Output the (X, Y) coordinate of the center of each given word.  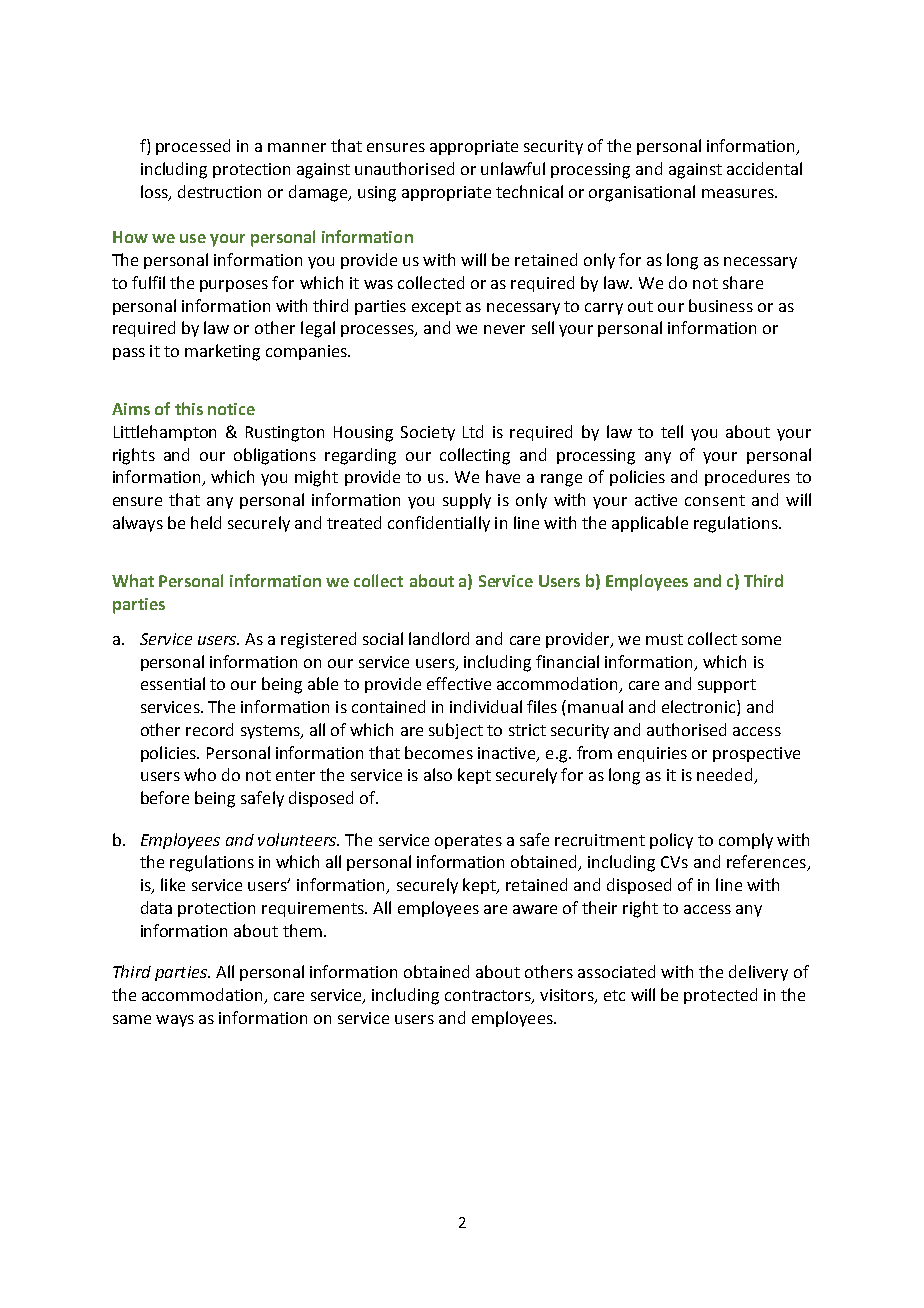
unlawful (513, 168)
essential (173, 683)
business (721, 305)
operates (468, 842)
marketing (222, 352)
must (664, 639)
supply (467, 501)
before (165, 797)
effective (459, 683)
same (132, 1019)
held (206, 522)
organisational (642, 193)
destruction (219, 191)
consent (715, 500)
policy (671, 841)
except (436, 308)
